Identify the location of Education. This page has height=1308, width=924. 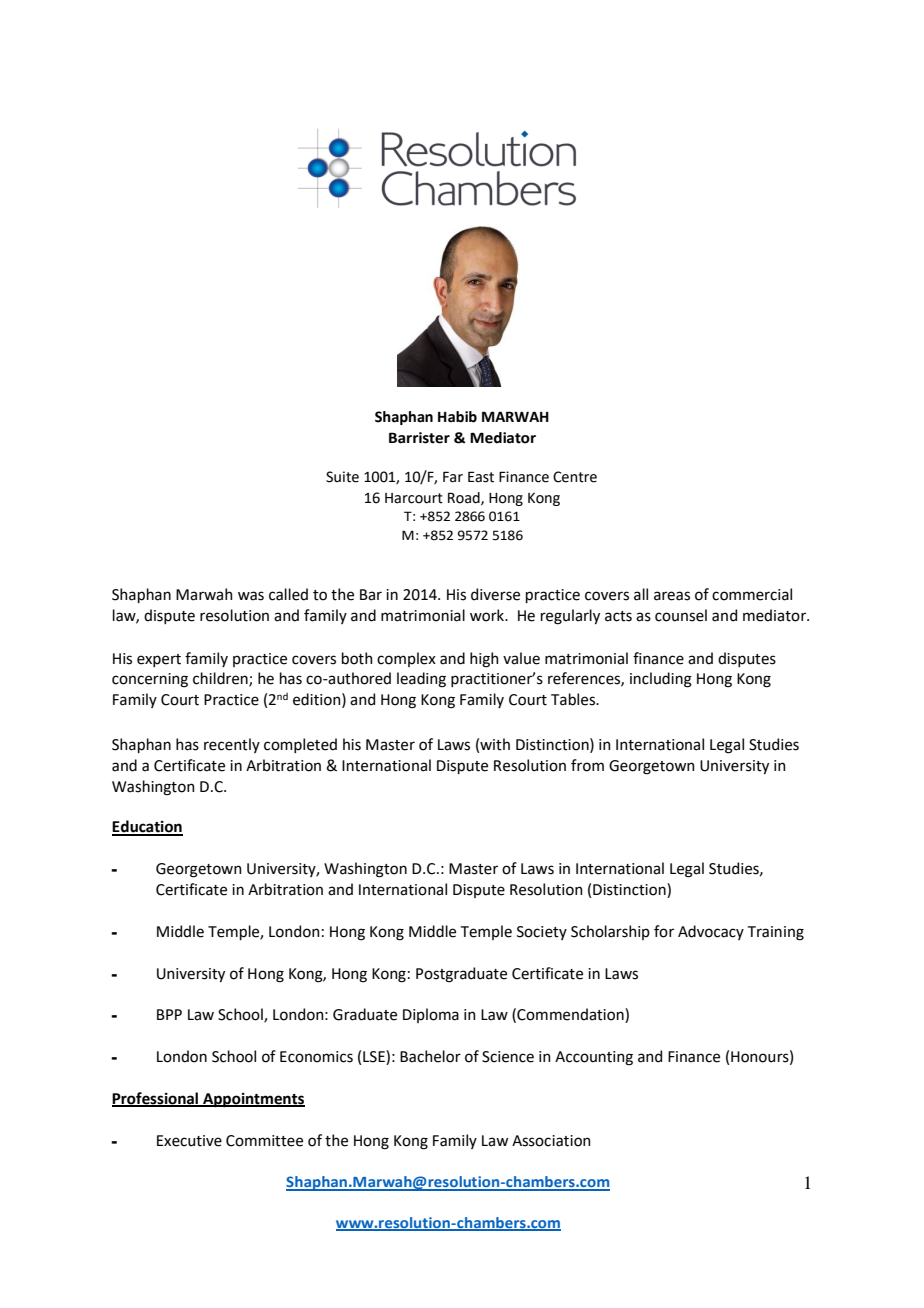
(147, 827).
